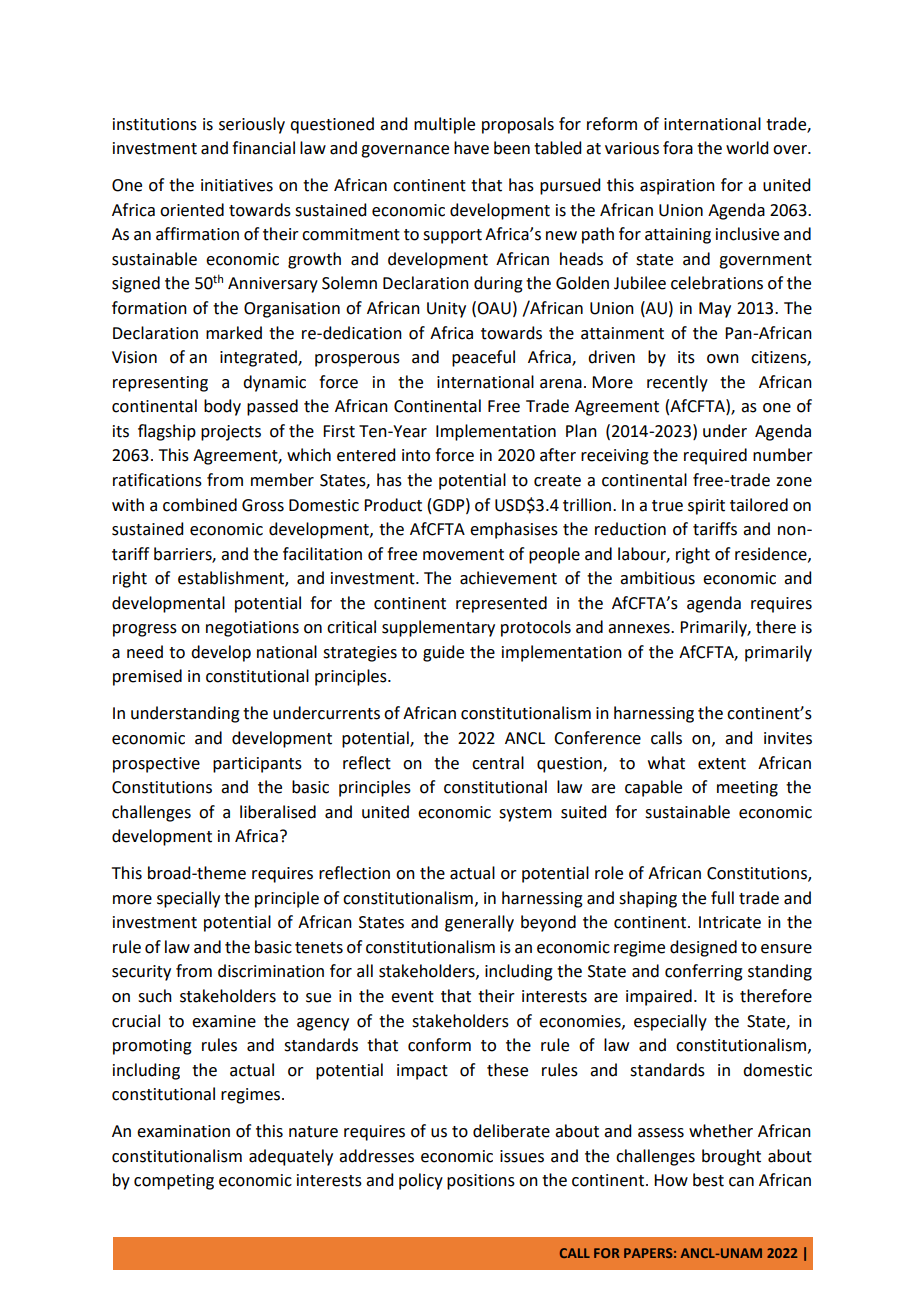 The height and width of the page is (1308, 924). Describe the element at coordinates (479, 923) in the page. I see `generally` at that location.
